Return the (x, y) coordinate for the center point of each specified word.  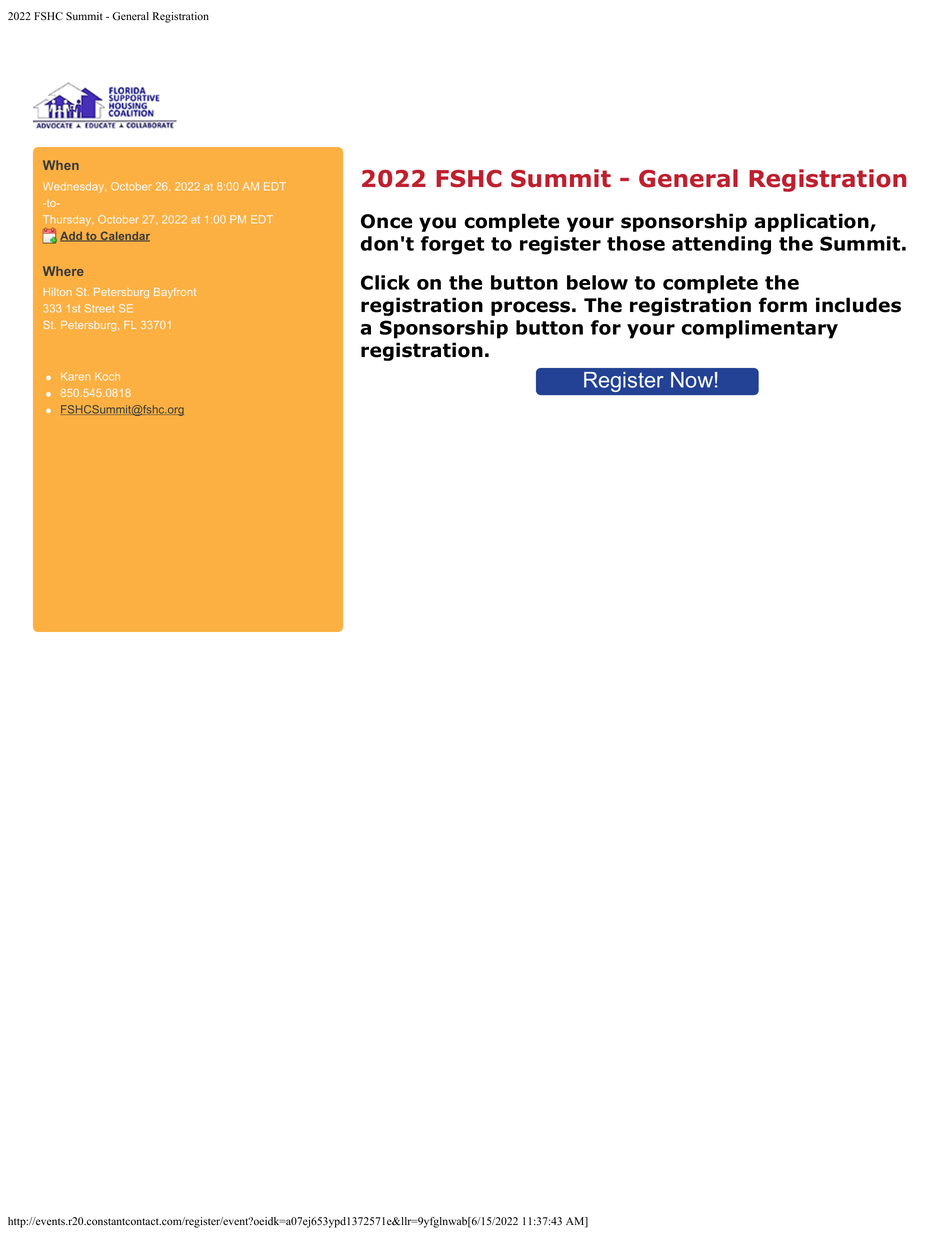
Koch (107, 376)
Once (386, 221)
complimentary (759, 329)
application (812, 222)
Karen (75, 376)
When (61, 165)
